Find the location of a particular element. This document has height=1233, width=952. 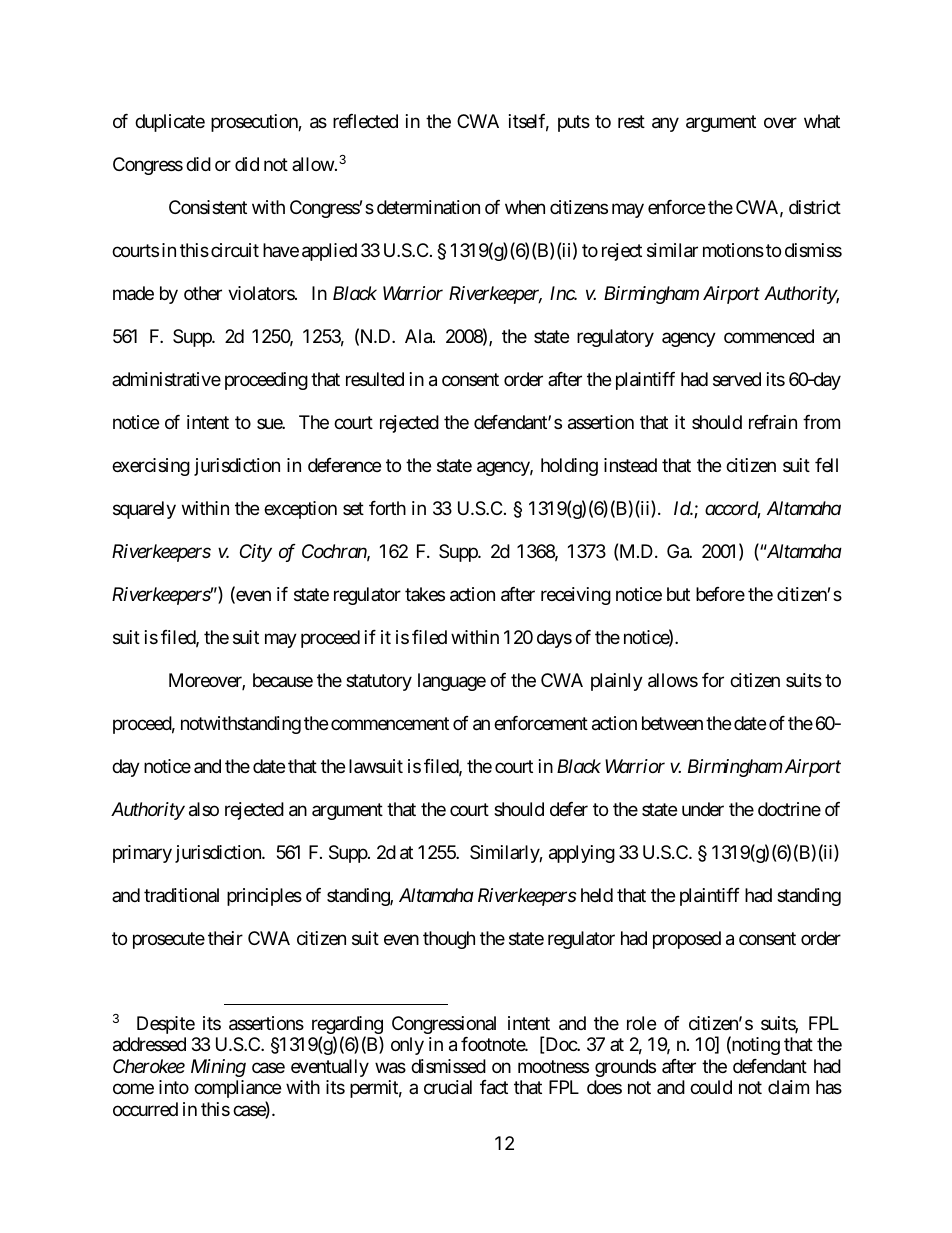

served is located at coordinates (737, 379).
